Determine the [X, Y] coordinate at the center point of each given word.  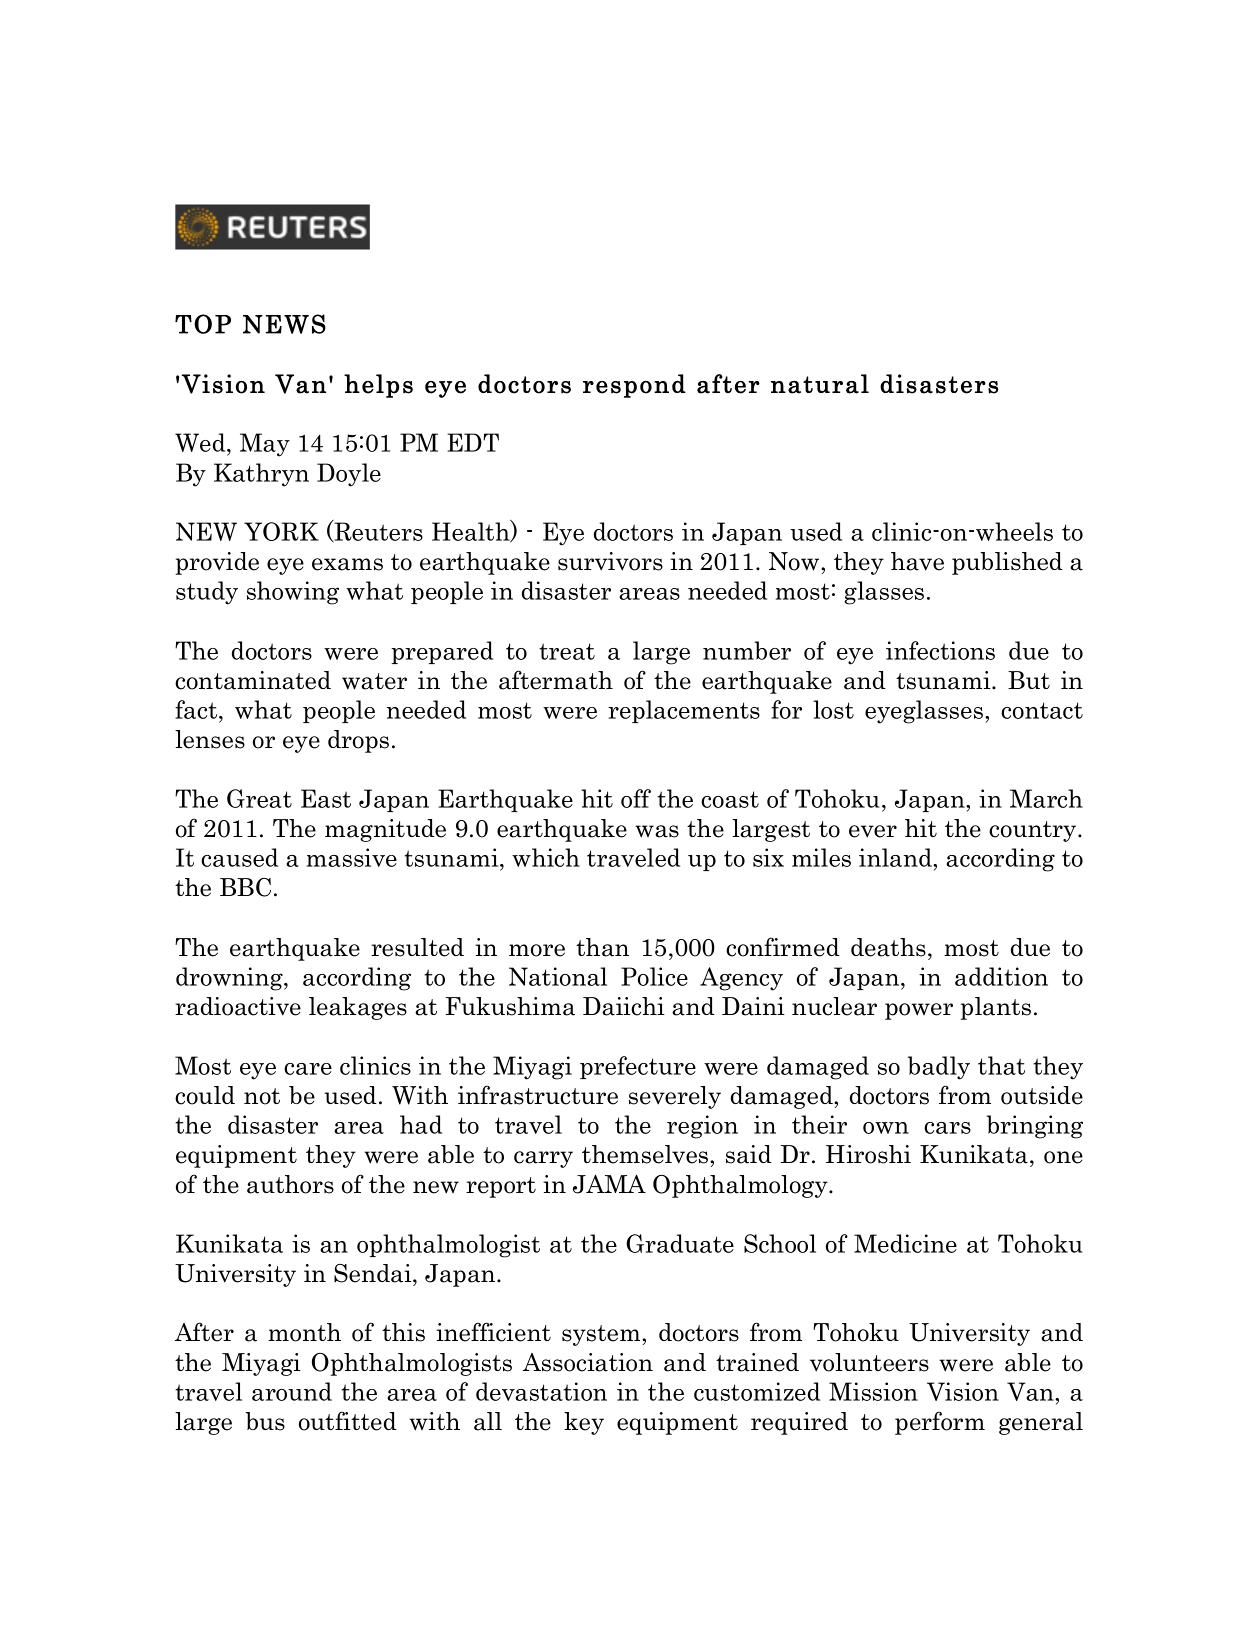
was [657, 831]
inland [896, 857]
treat [567, 651]
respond [634, 386]
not [262, 1096]
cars [947, 1128]
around [292, 1391]
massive [352, 857]
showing [293, 593]
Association [588, 1362]
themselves [646, 1154]
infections [940, 650]
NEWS [284, 324]
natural [820, 384]
